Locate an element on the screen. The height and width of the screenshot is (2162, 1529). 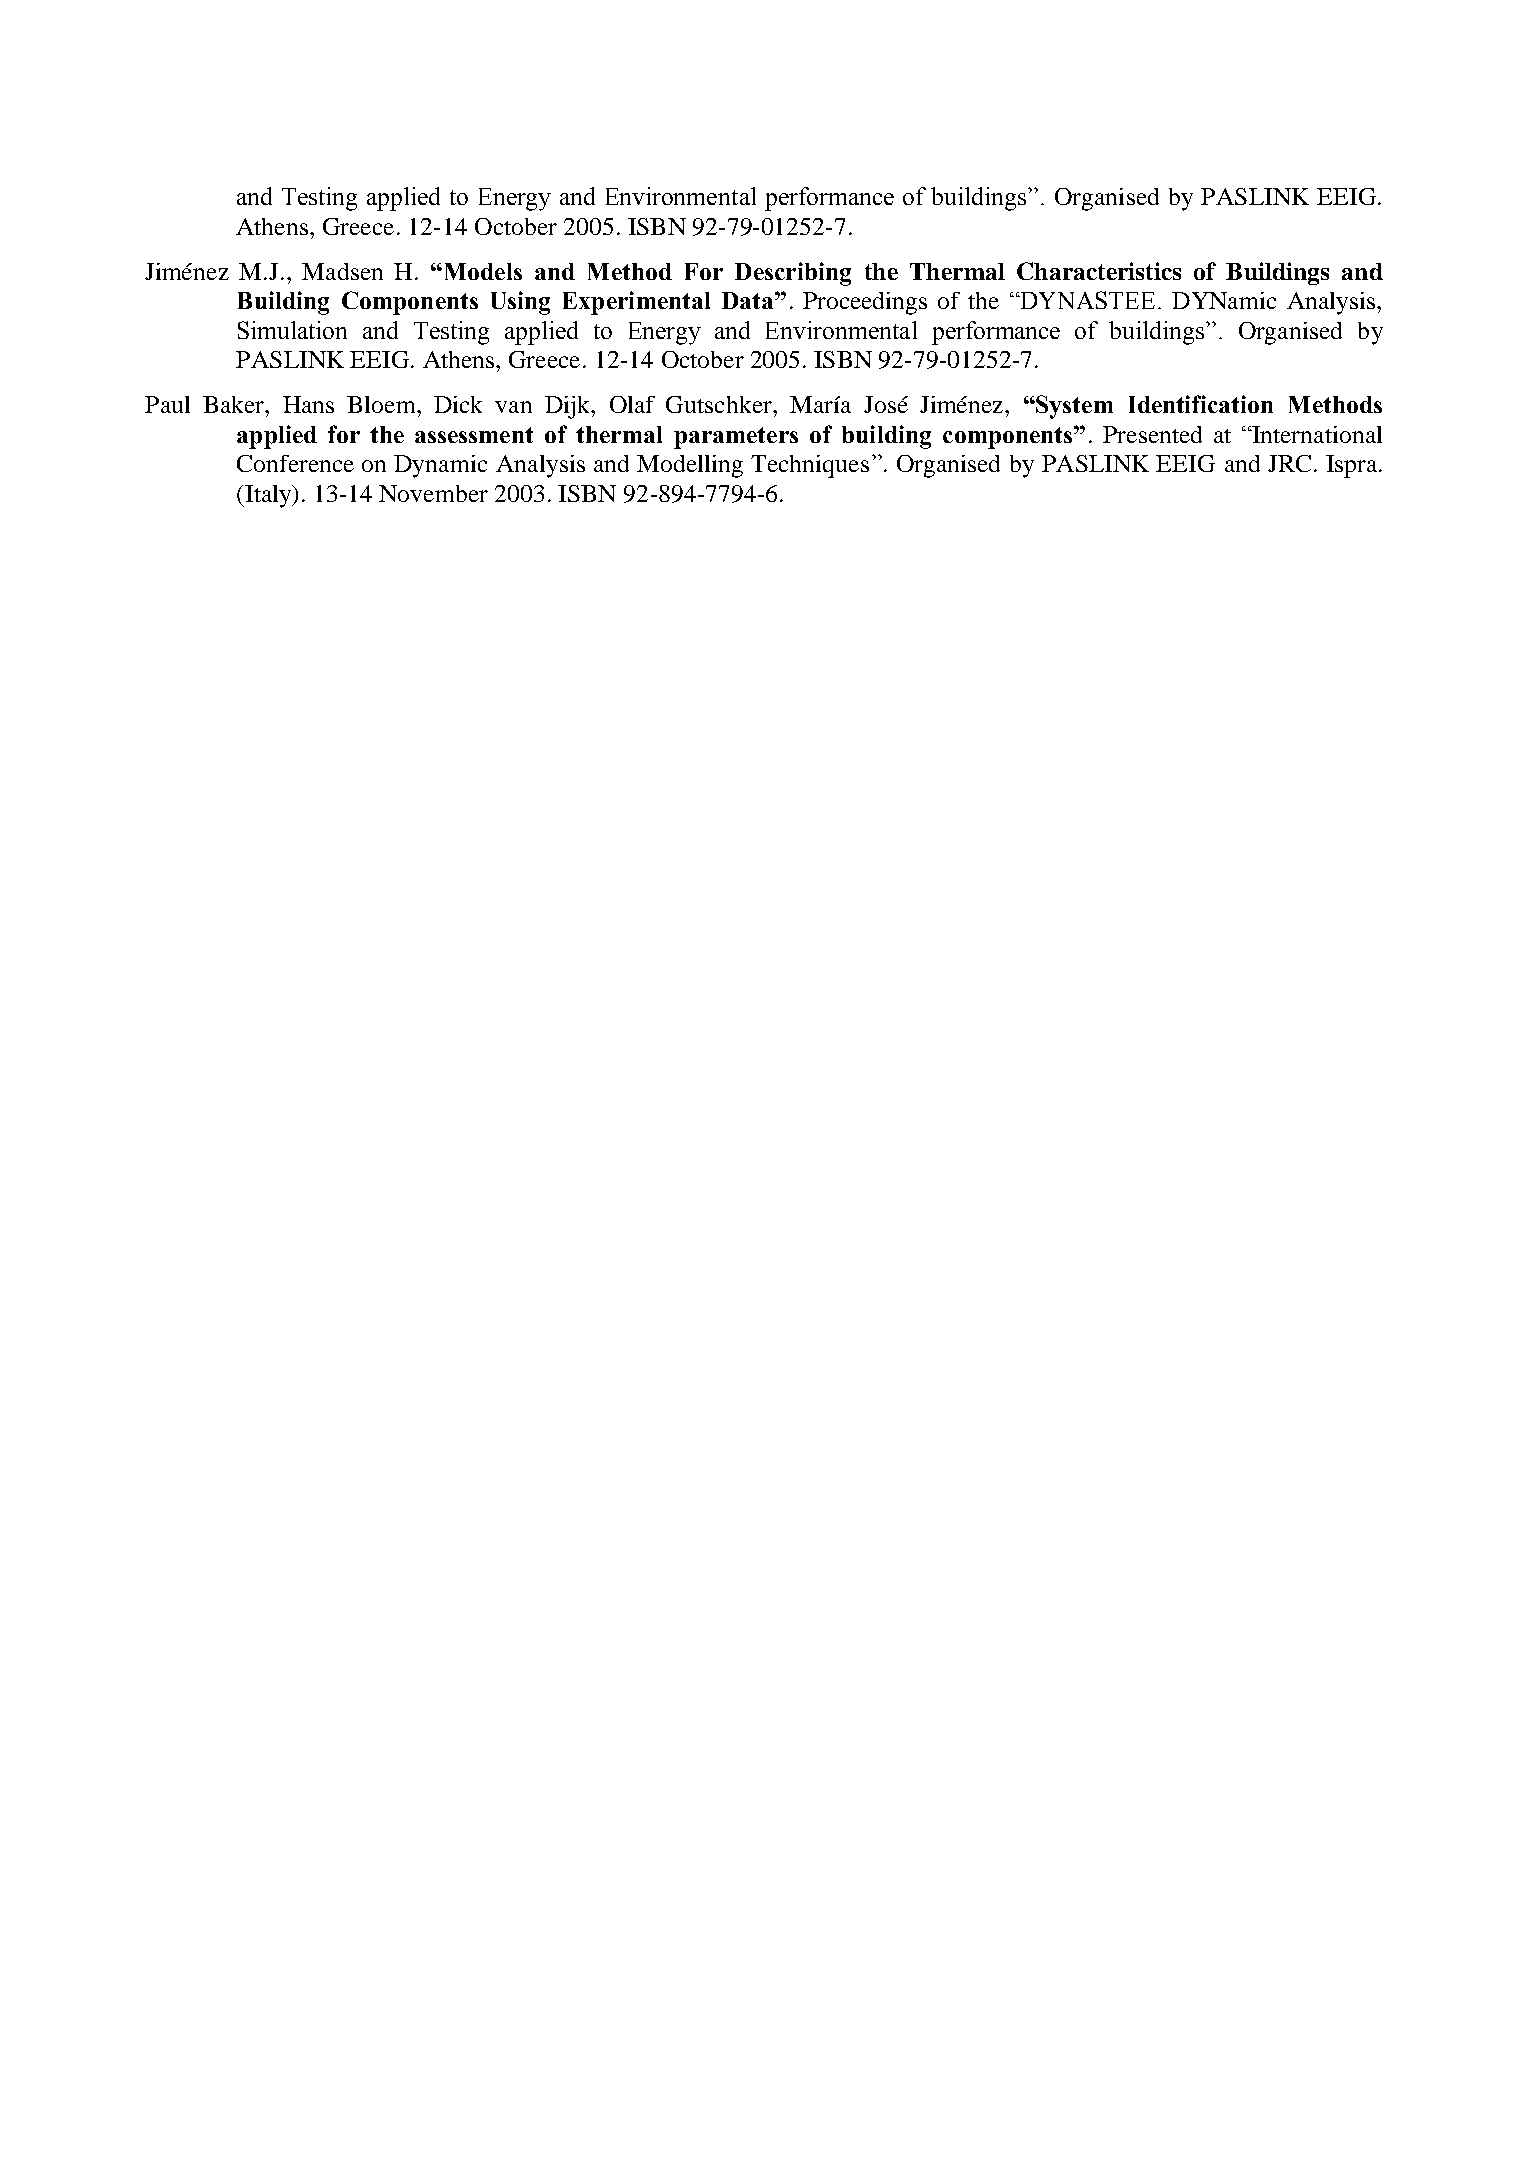
Experimental is located at coordinates (636, 303).
